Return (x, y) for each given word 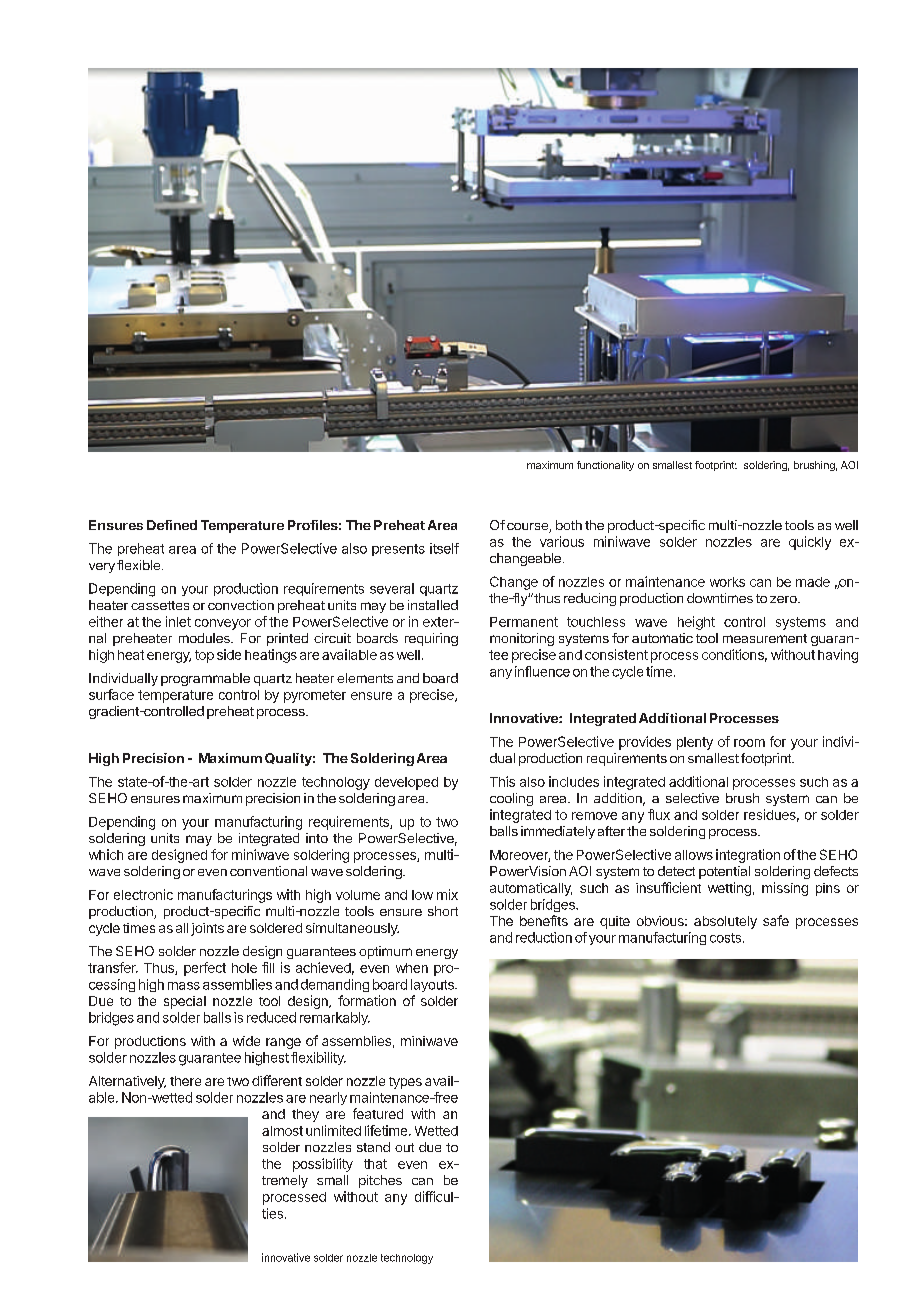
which (106, 854)
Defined (172, 525)
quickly (810, 543)
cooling (511, 799)
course (528, 528)
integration (748, 856)
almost (282, 1131)
